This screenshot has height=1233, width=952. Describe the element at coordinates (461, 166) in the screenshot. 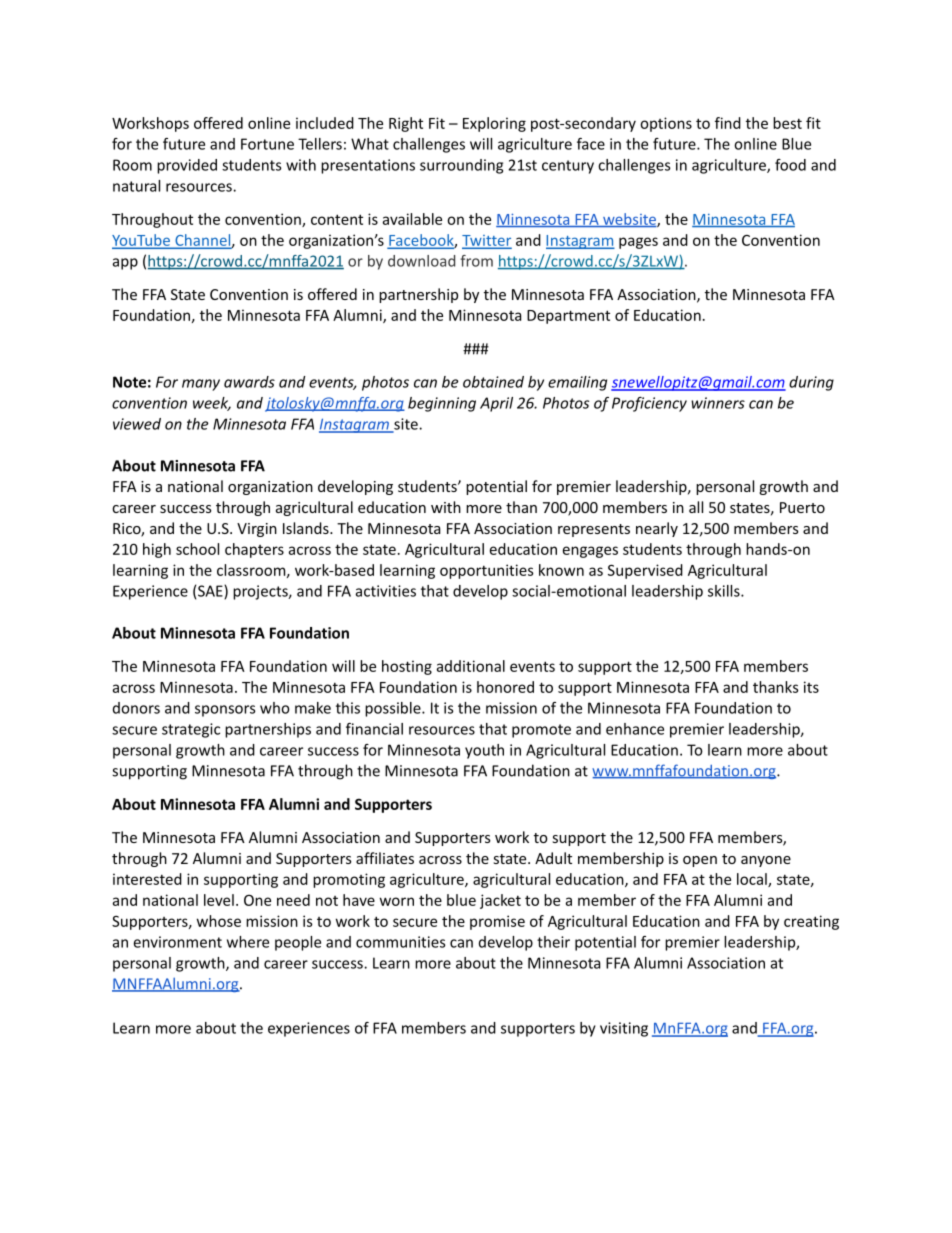

I see `surrounding` at that location.
